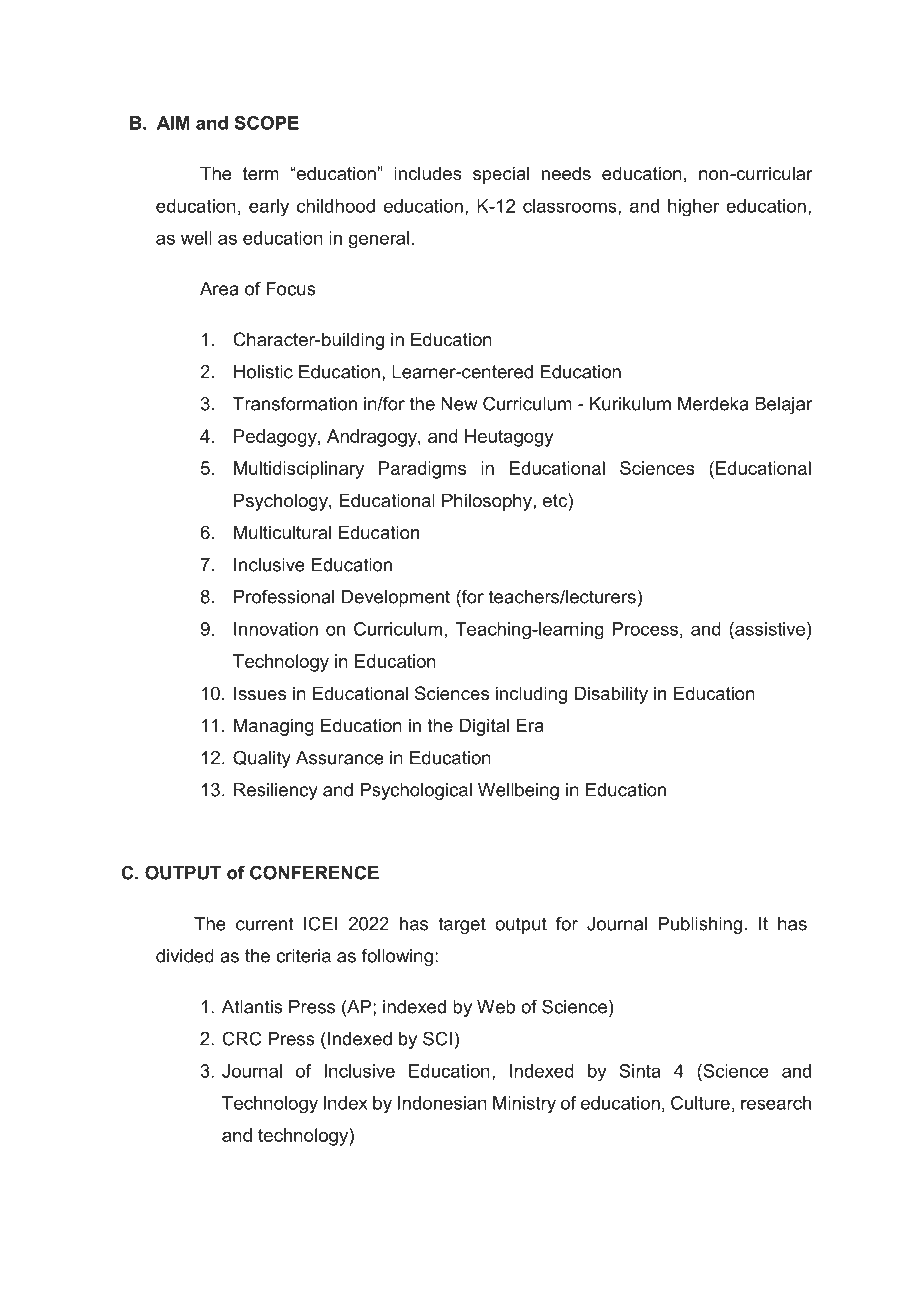  I want to click on Process, so click(645, 629).
